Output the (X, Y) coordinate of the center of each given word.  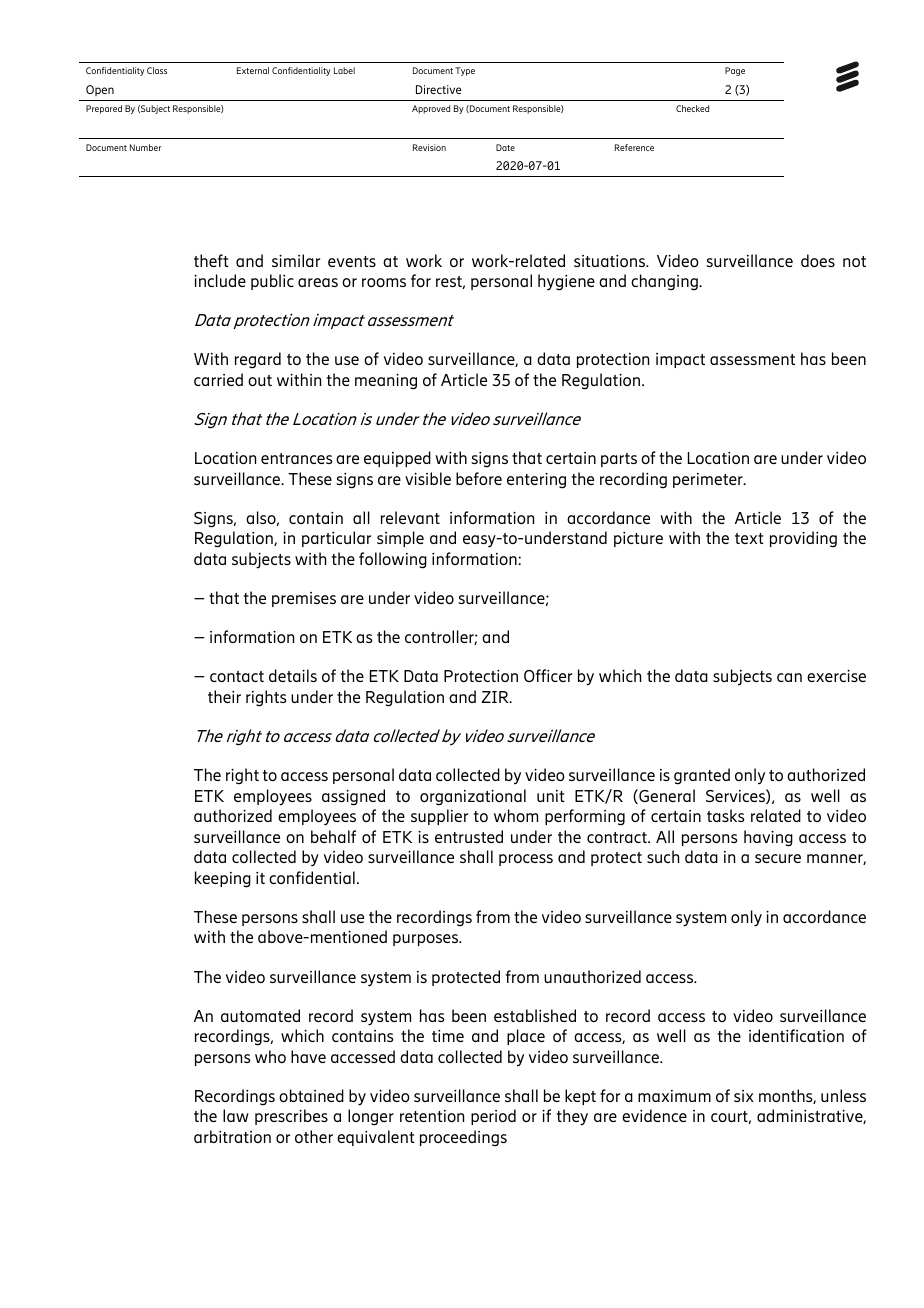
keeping (223, 879)
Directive (439, 89)
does (818, 260)
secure (778, 858)
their (224, 696)
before (479, 478)
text (749, 538)
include (220, 280)
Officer (548, 675)
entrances (297, 458)
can (789, 677)
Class (157, 70)
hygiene (566, 282)
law (236, 1115)
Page (735, 71)
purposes (426, 940)
